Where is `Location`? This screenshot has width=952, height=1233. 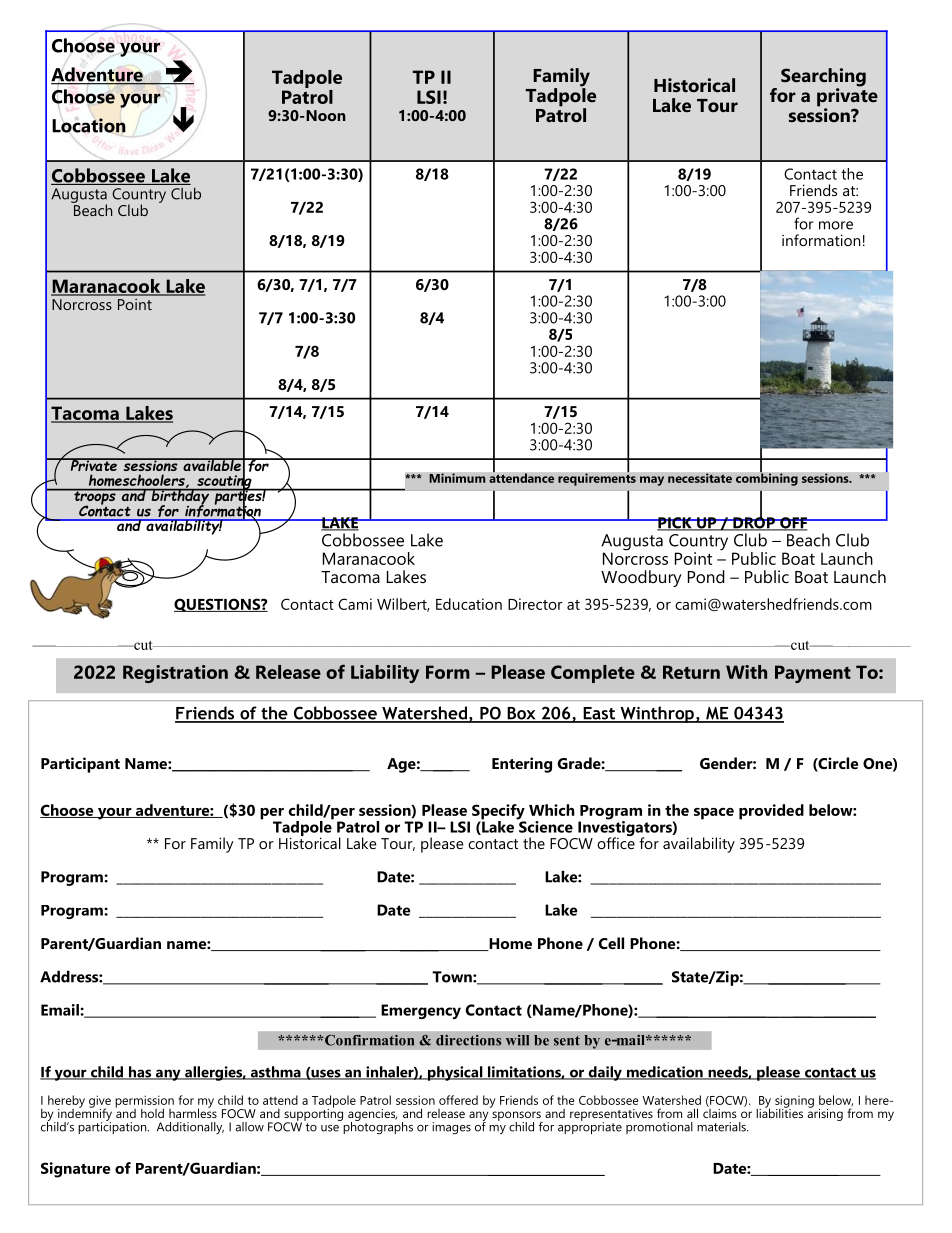
Location is located at coordinates (89, 125).
